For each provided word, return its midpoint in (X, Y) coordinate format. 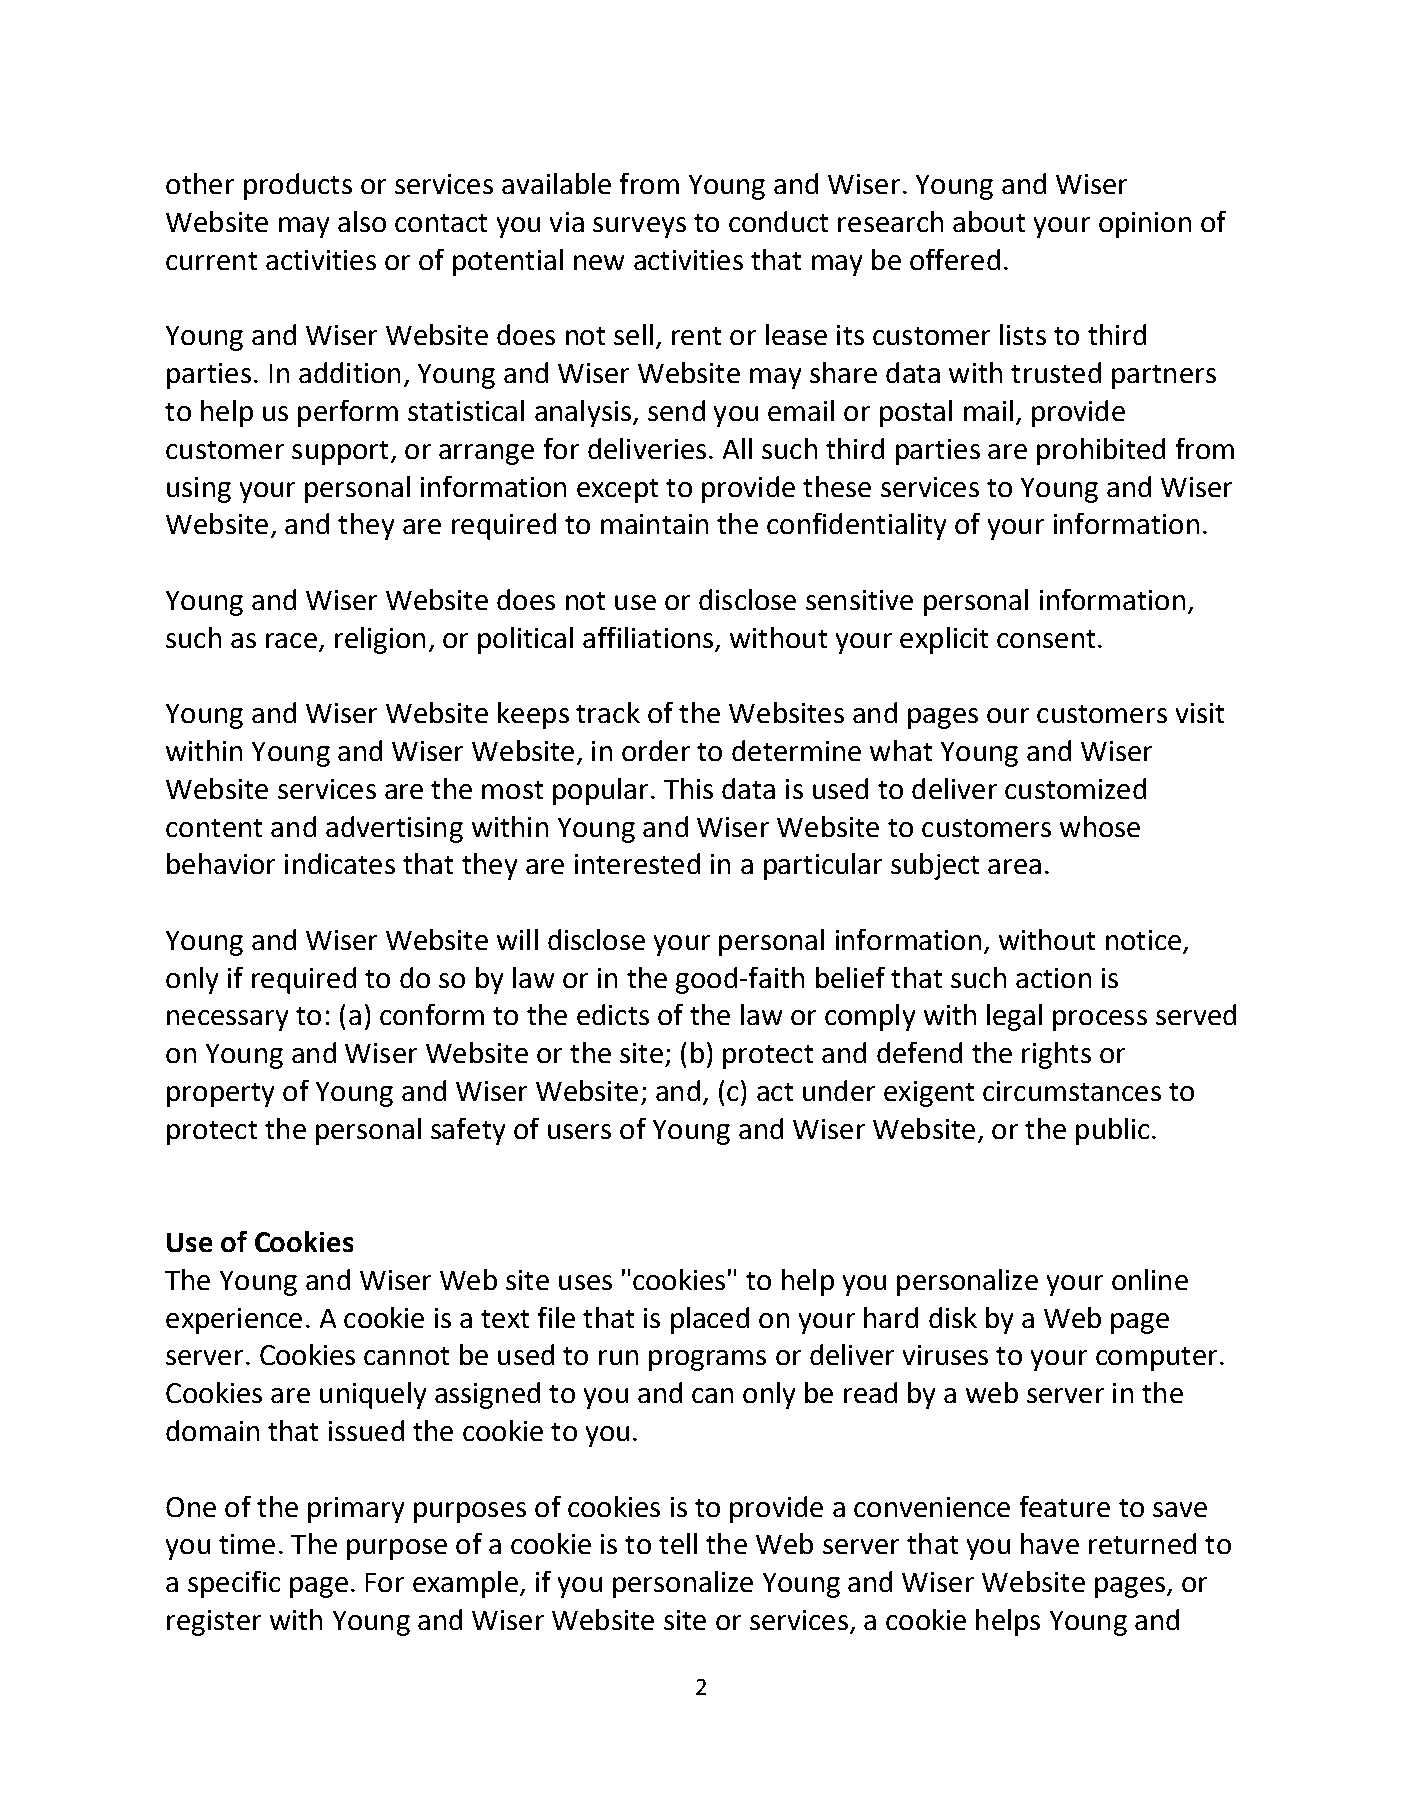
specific (234, 1584)
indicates (340, 863)
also (362, 221)
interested (637, 863)
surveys (639, 227)
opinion (1145, 225)
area (1014, 866)
